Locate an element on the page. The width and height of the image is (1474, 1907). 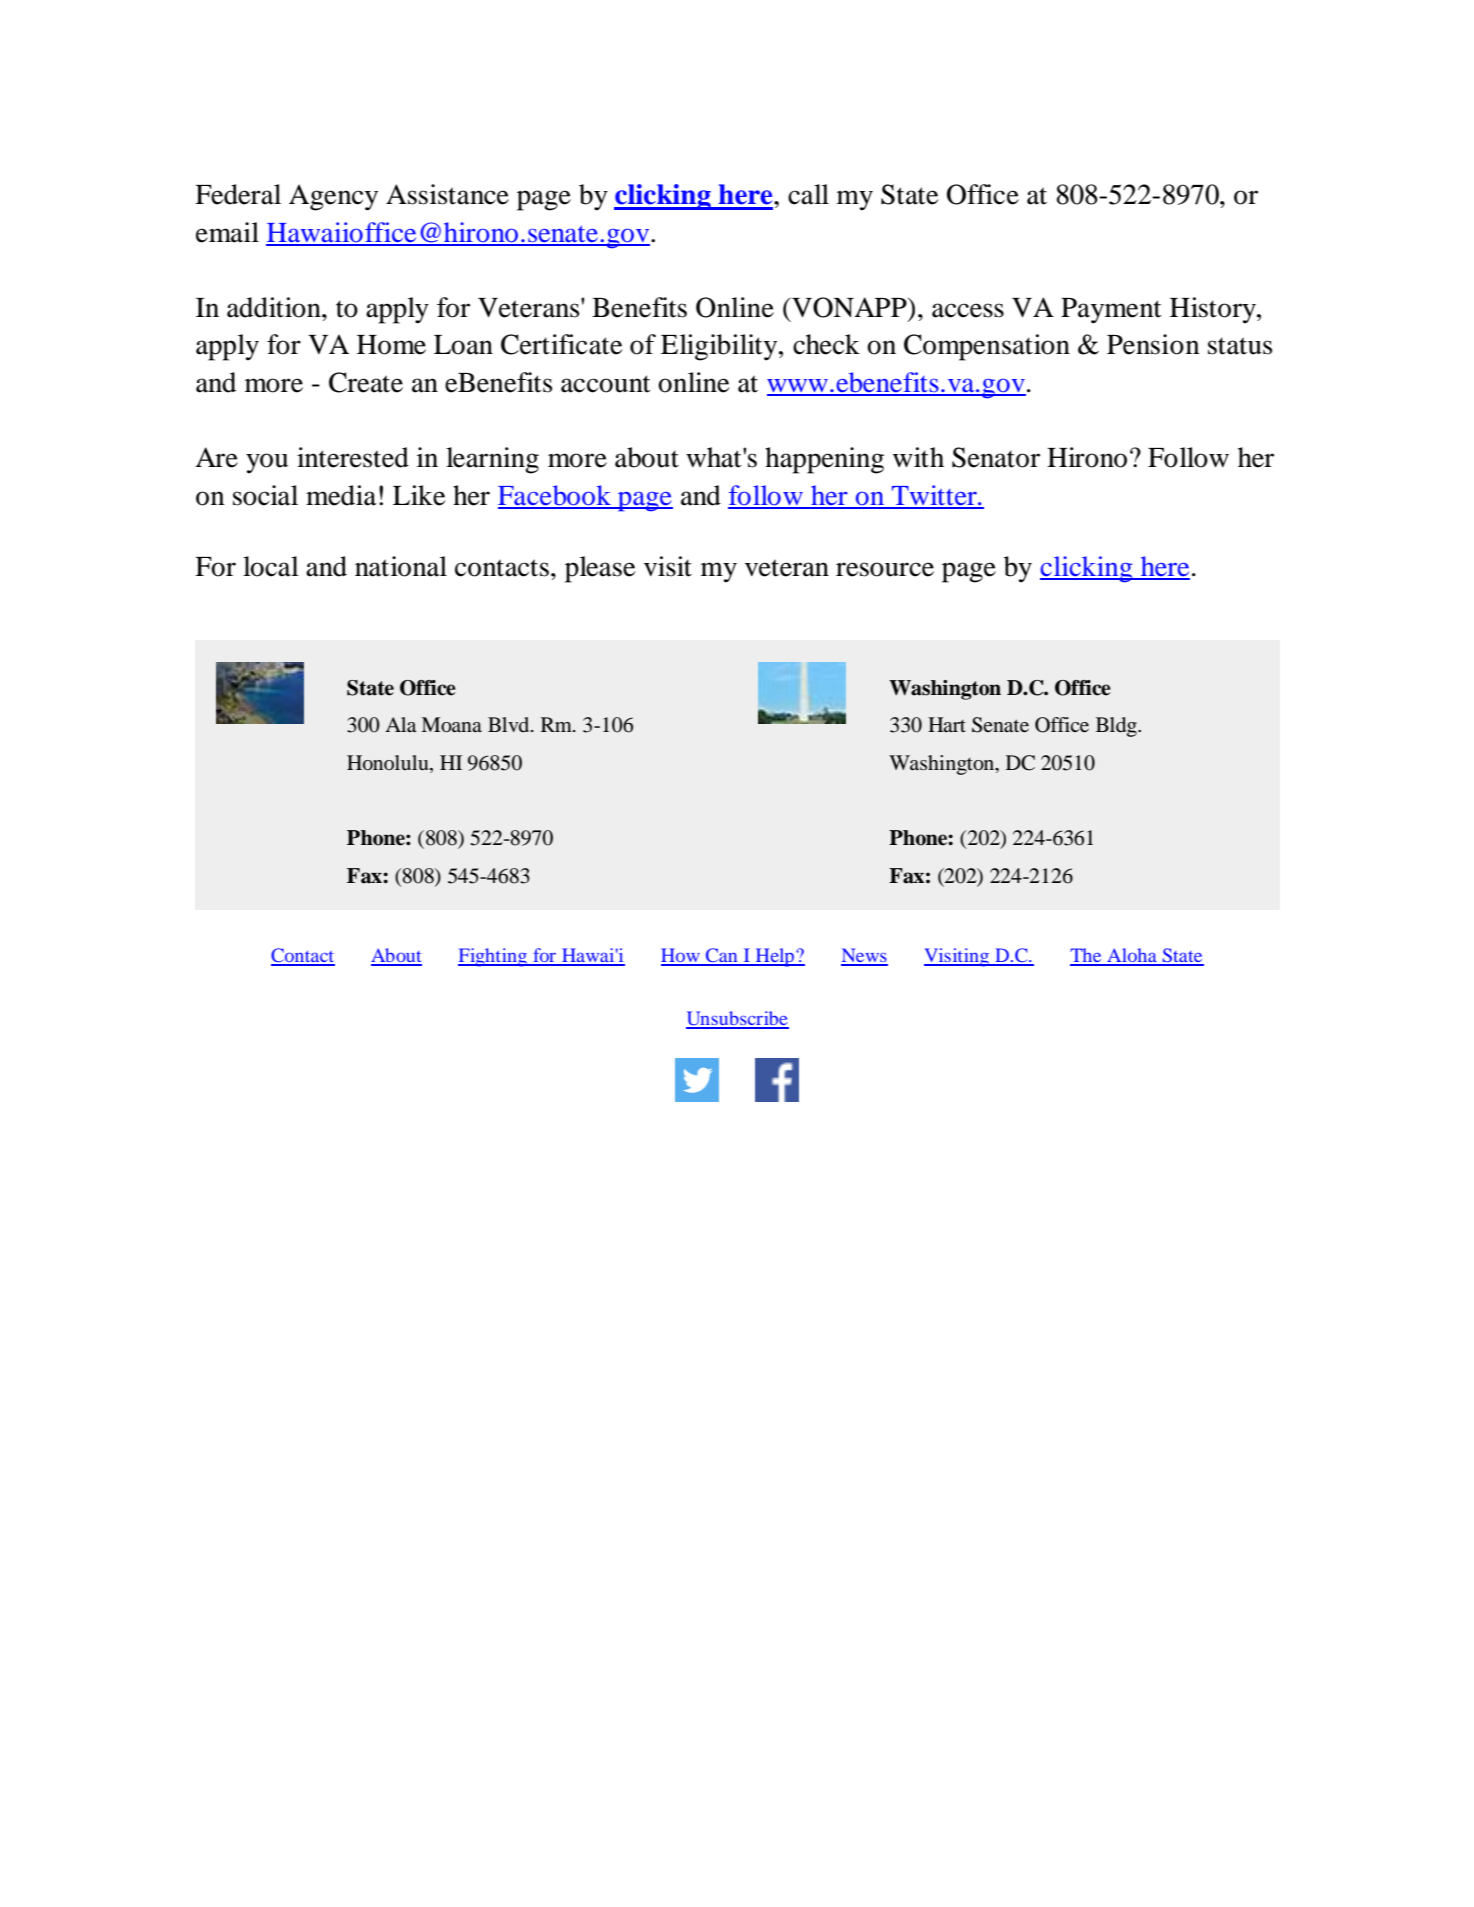
call is located at coordinates (808, 194).
